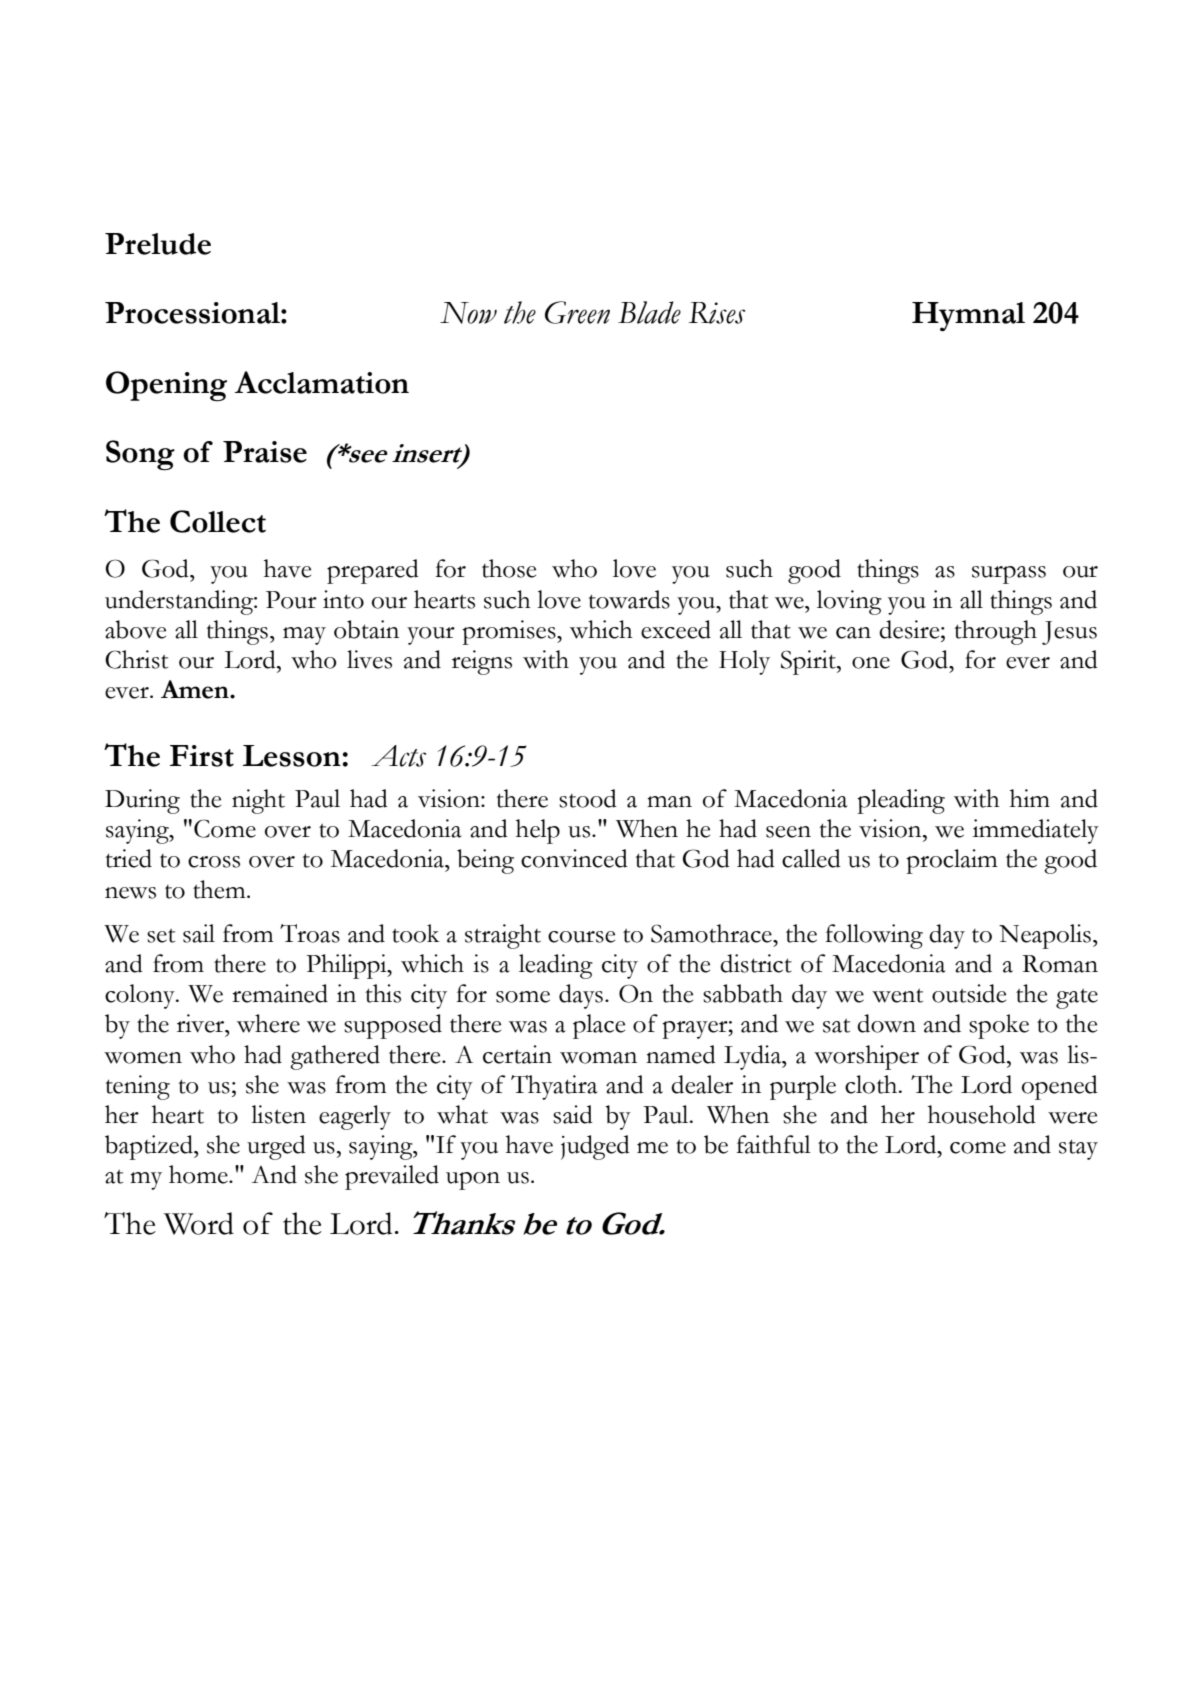 This document has width=1204, height=1699. I want to click on home, so click(199, 1174).
